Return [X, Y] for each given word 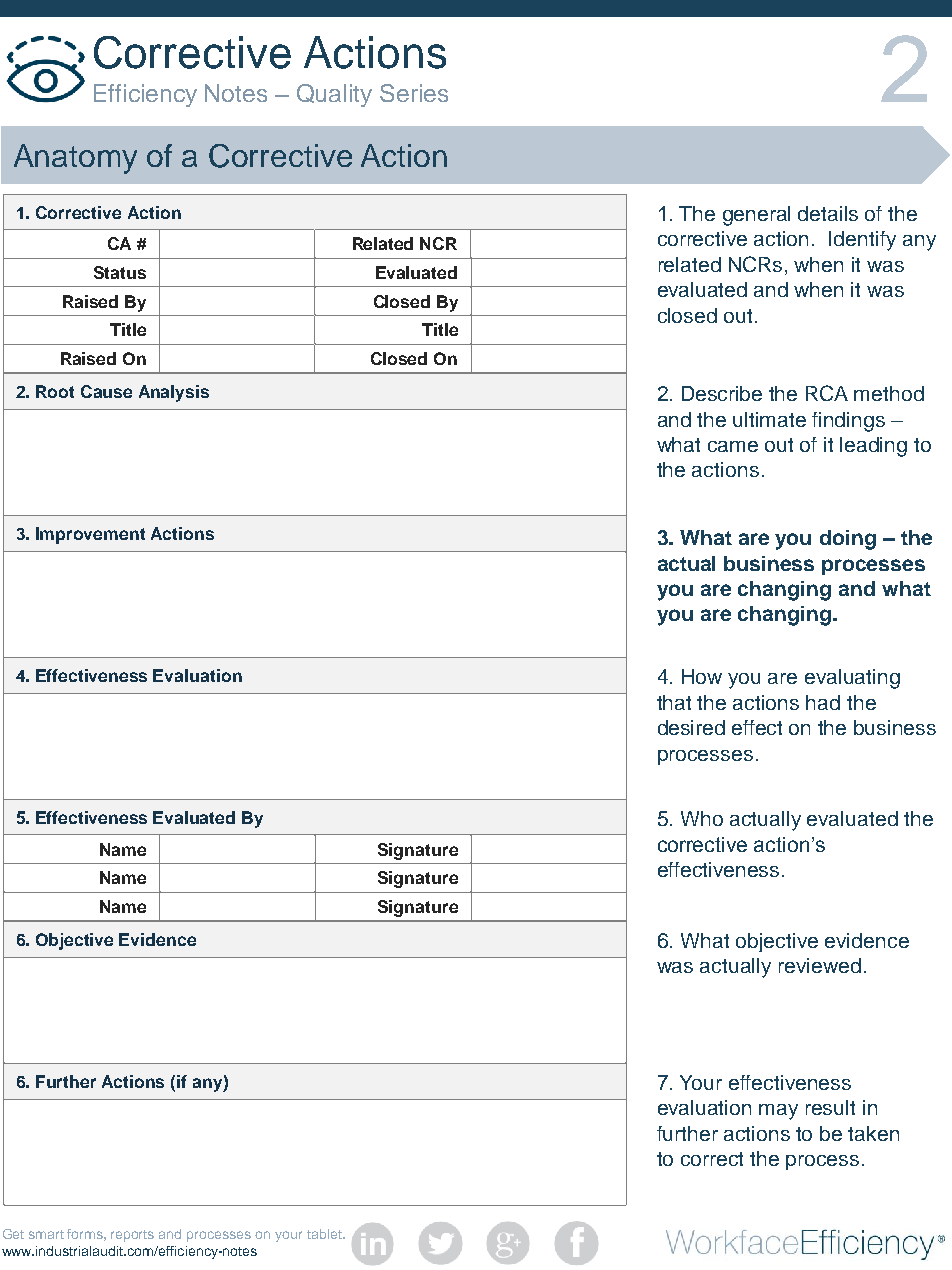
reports [132, 1236]
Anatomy [75, 159]
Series [414, 93]
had [823, 702]
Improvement [90, 535]
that [674, 702]
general [756, 216]
